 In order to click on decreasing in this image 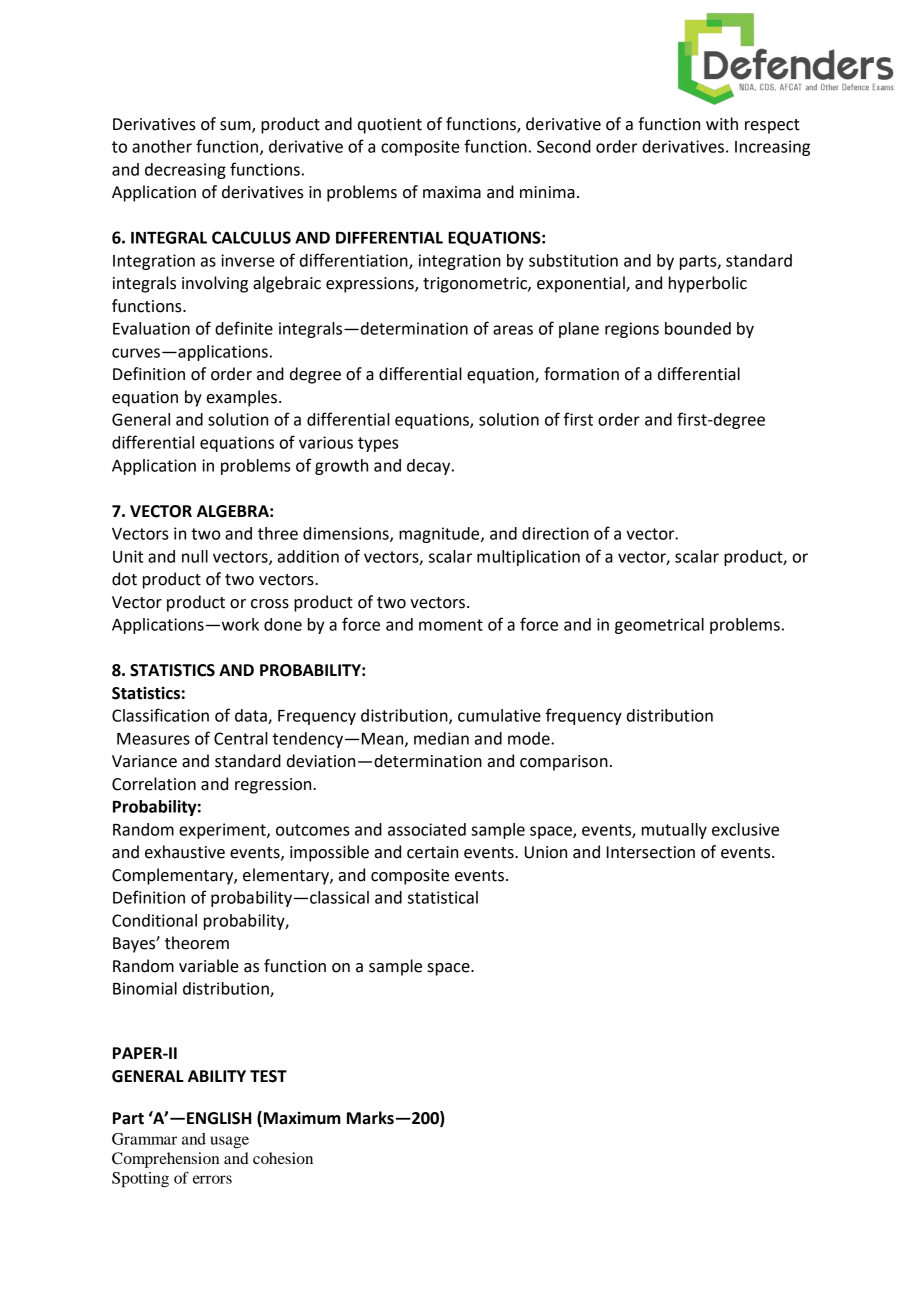, I will do `click(185, 171)`.
